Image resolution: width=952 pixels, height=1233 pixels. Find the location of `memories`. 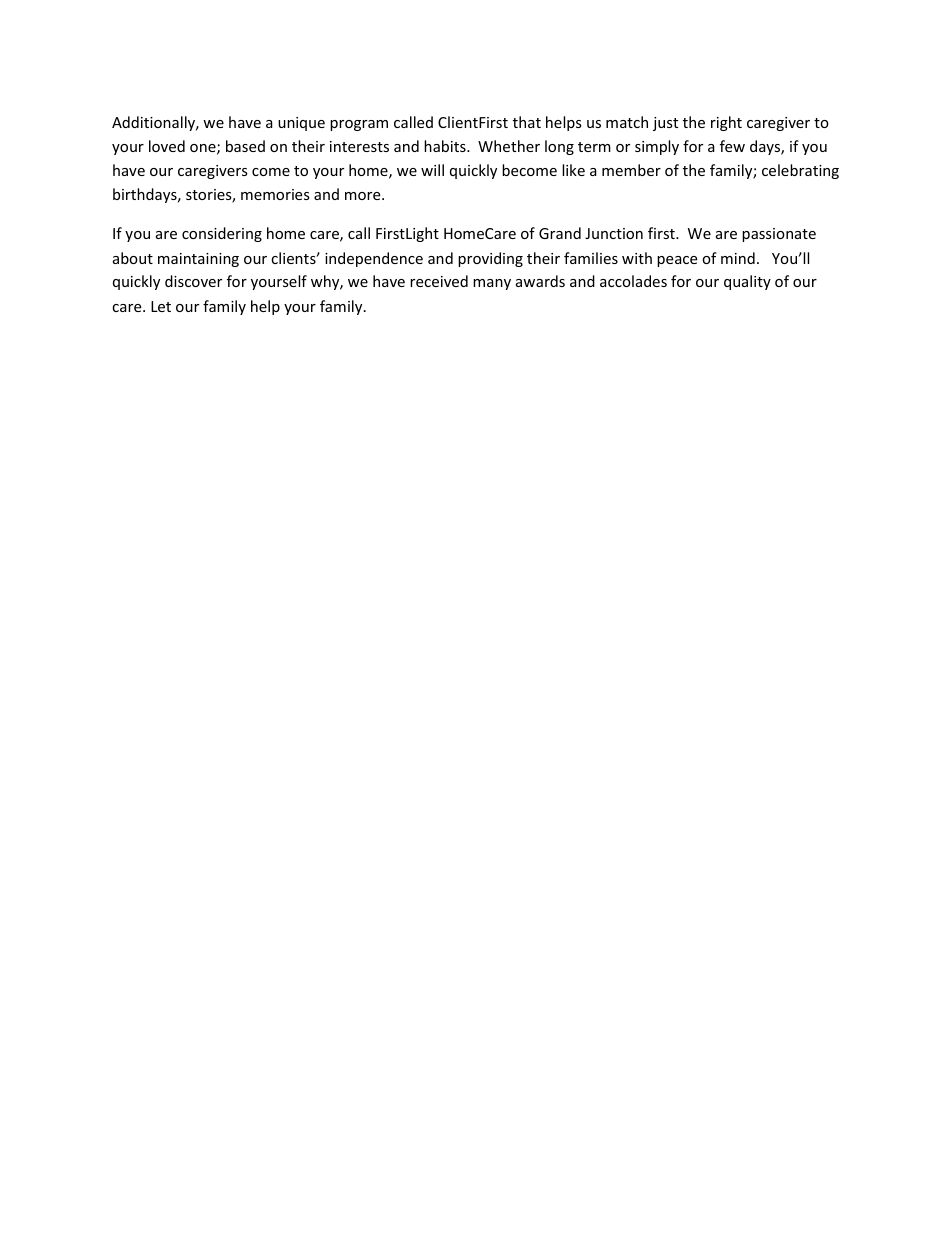

memories is located at coordinates (275, 194).
